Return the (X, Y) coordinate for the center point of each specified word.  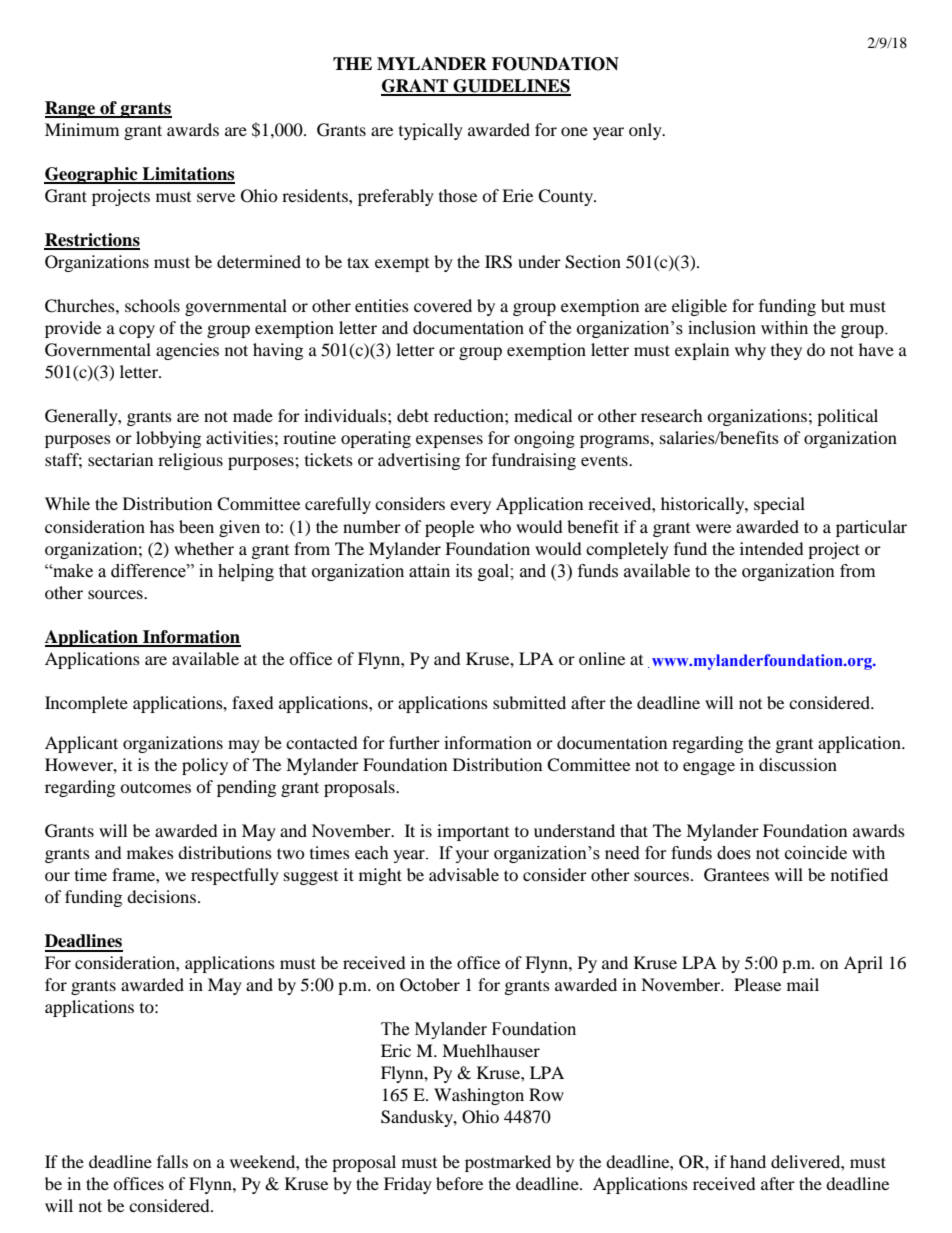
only (646, 131)
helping (246, 572)
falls (172, 1161)
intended (772, 548)
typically (431, 131)
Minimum (82, 129)
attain (429, 571)
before (459, 1183)
